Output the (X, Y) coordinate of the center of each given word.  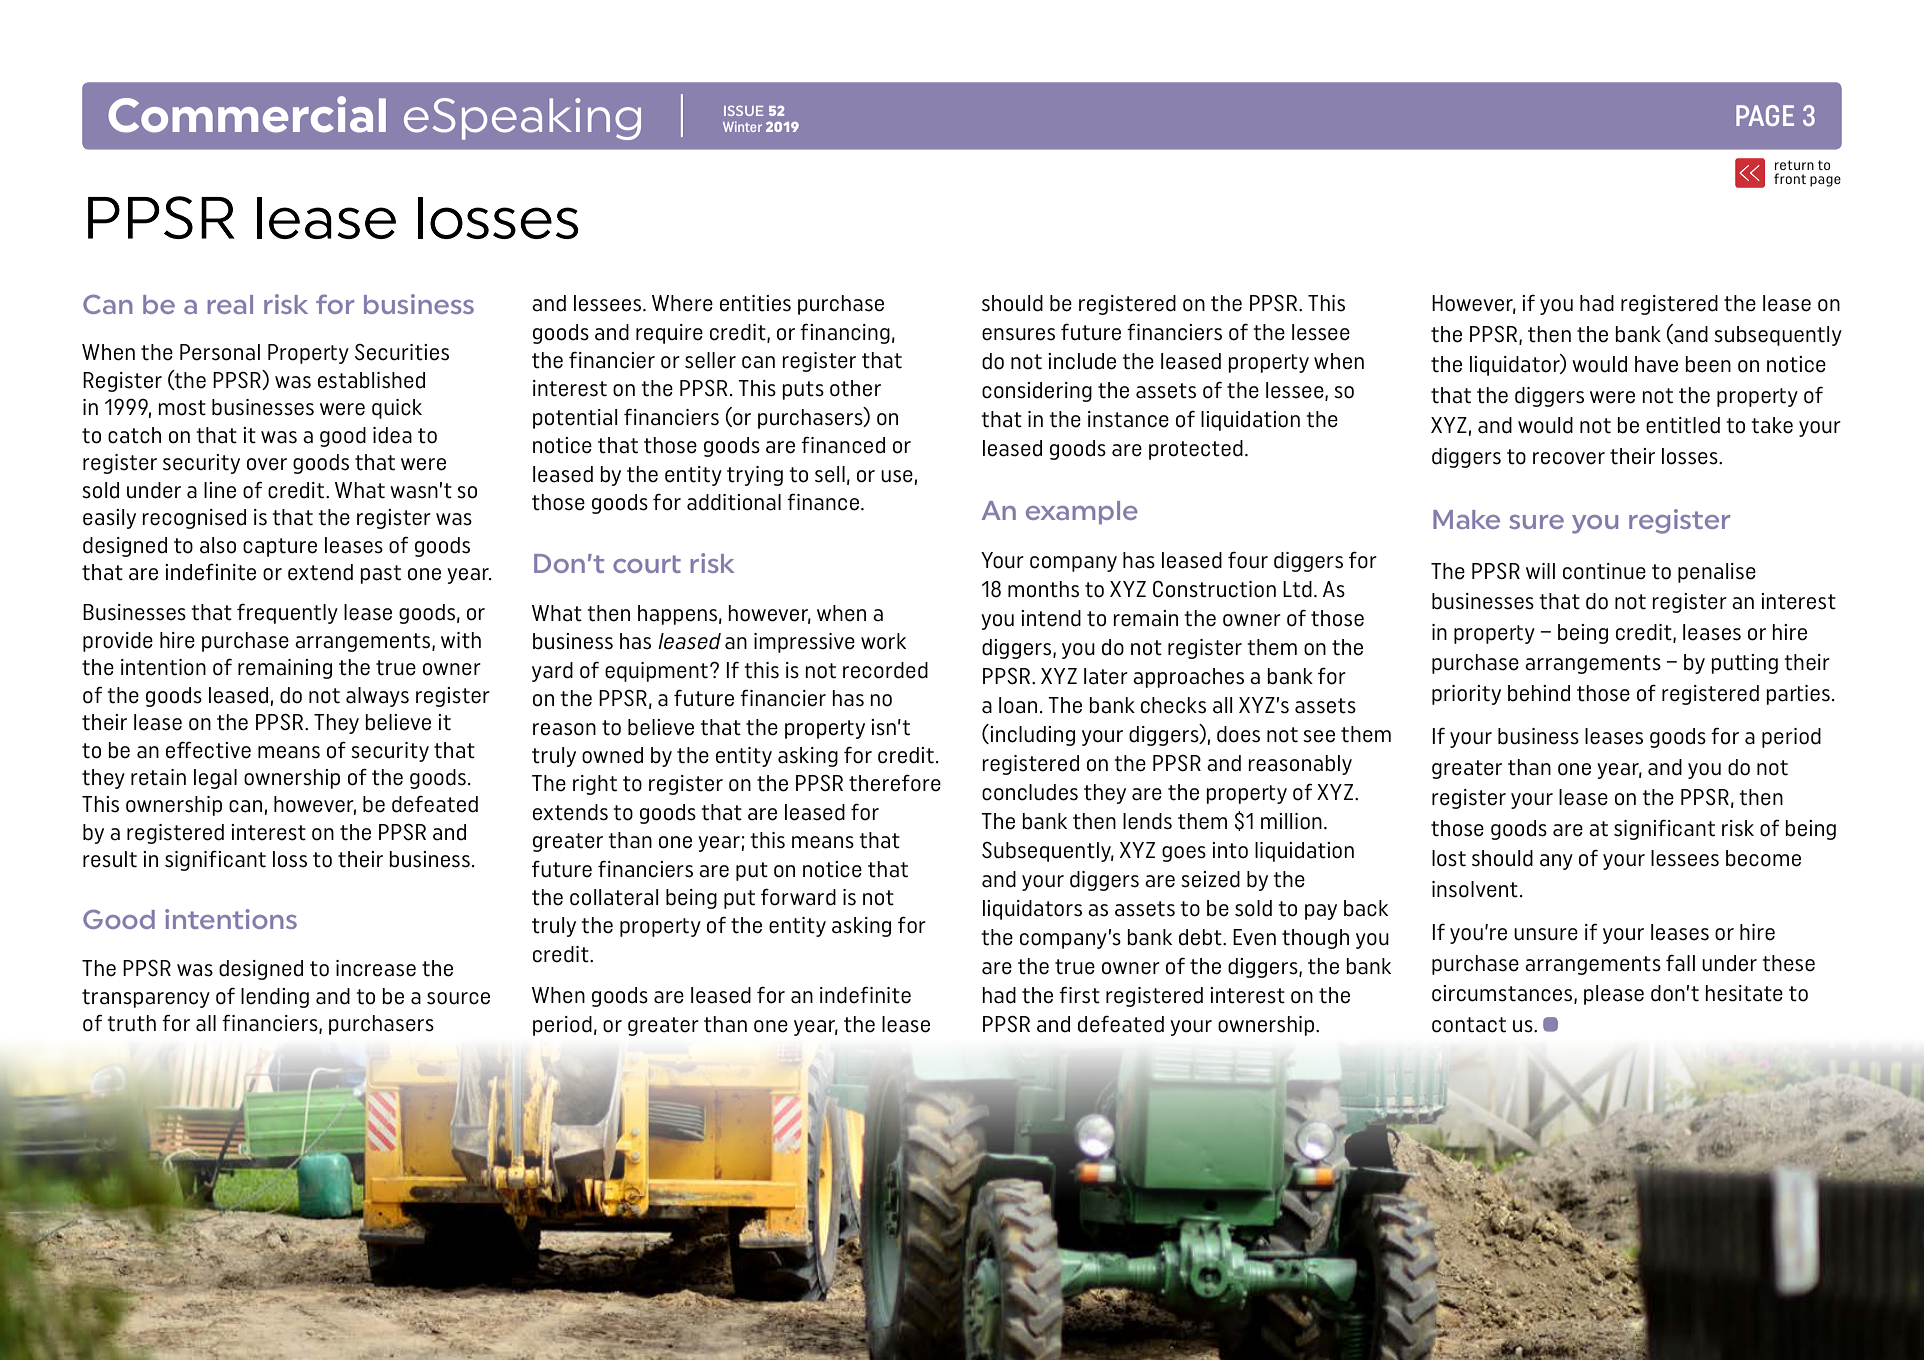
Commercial (247, 114)
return (1794, 165)
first (1079, 995)
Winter (742, 126)
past (380, 574)
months (1043, 589)
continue (1604, 571)
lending (275, 998)
